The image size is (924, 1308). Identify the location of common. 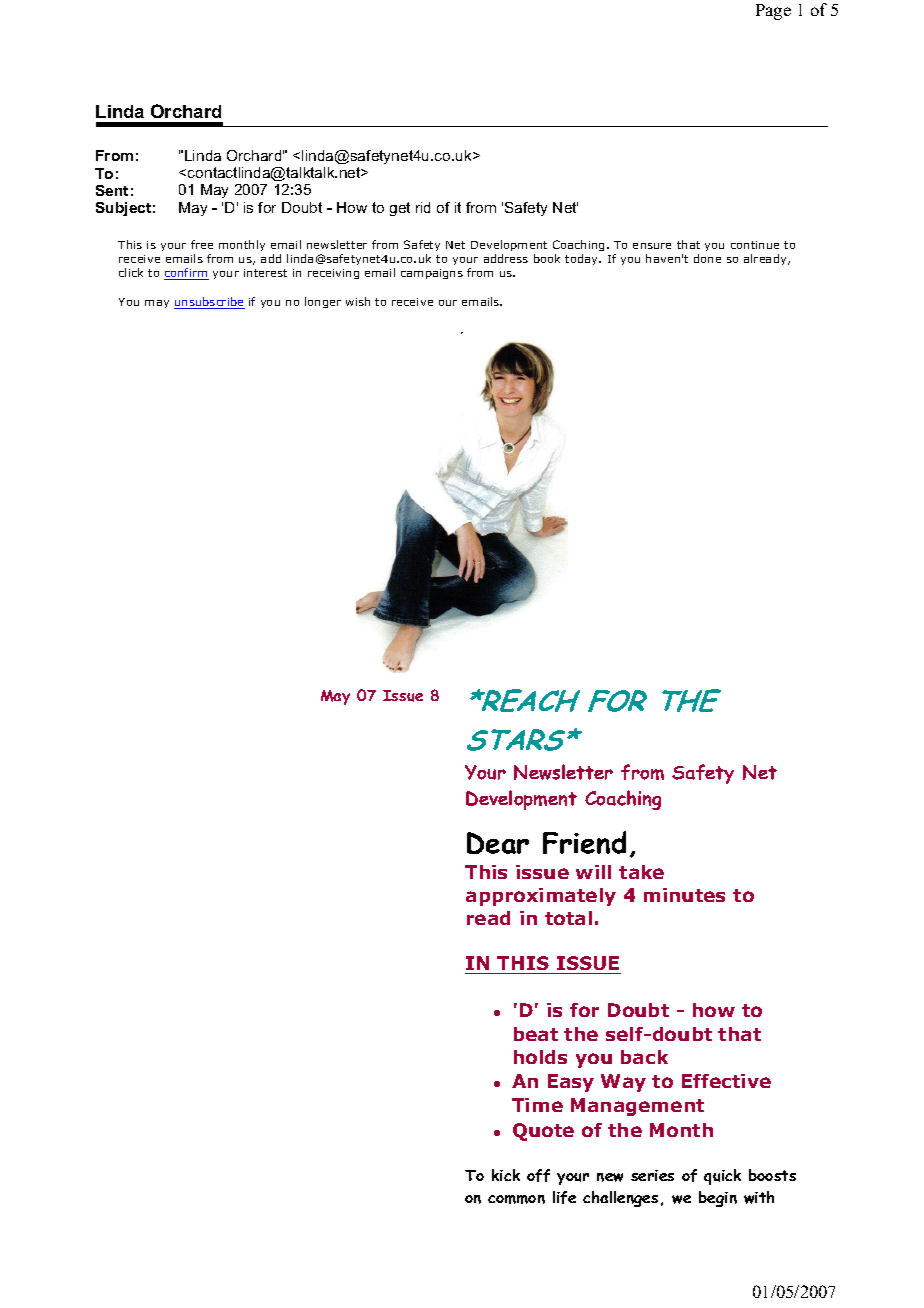
(516, 1199).
